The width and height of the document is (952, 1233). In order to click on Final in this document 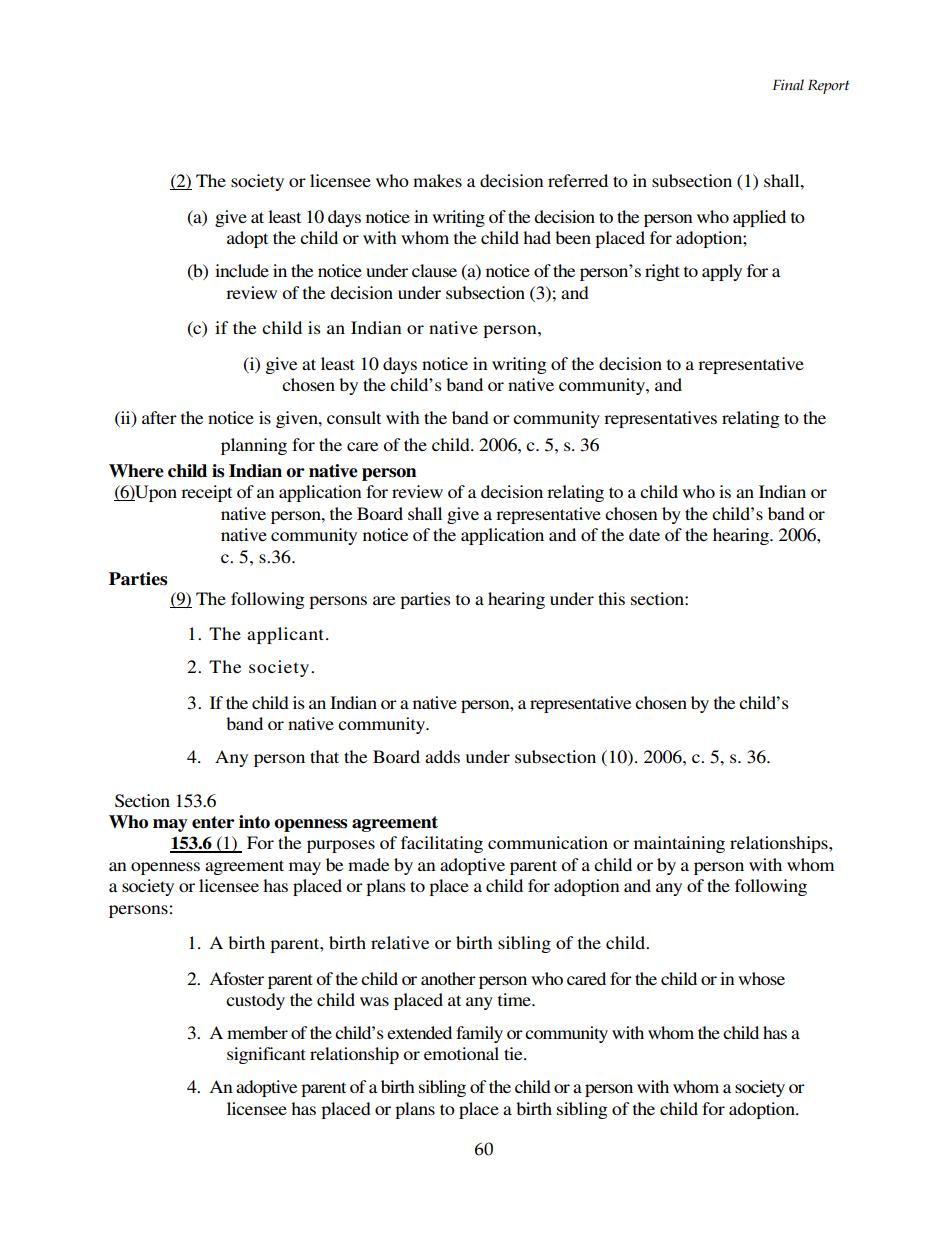, I will do `click(788, 84)`.
